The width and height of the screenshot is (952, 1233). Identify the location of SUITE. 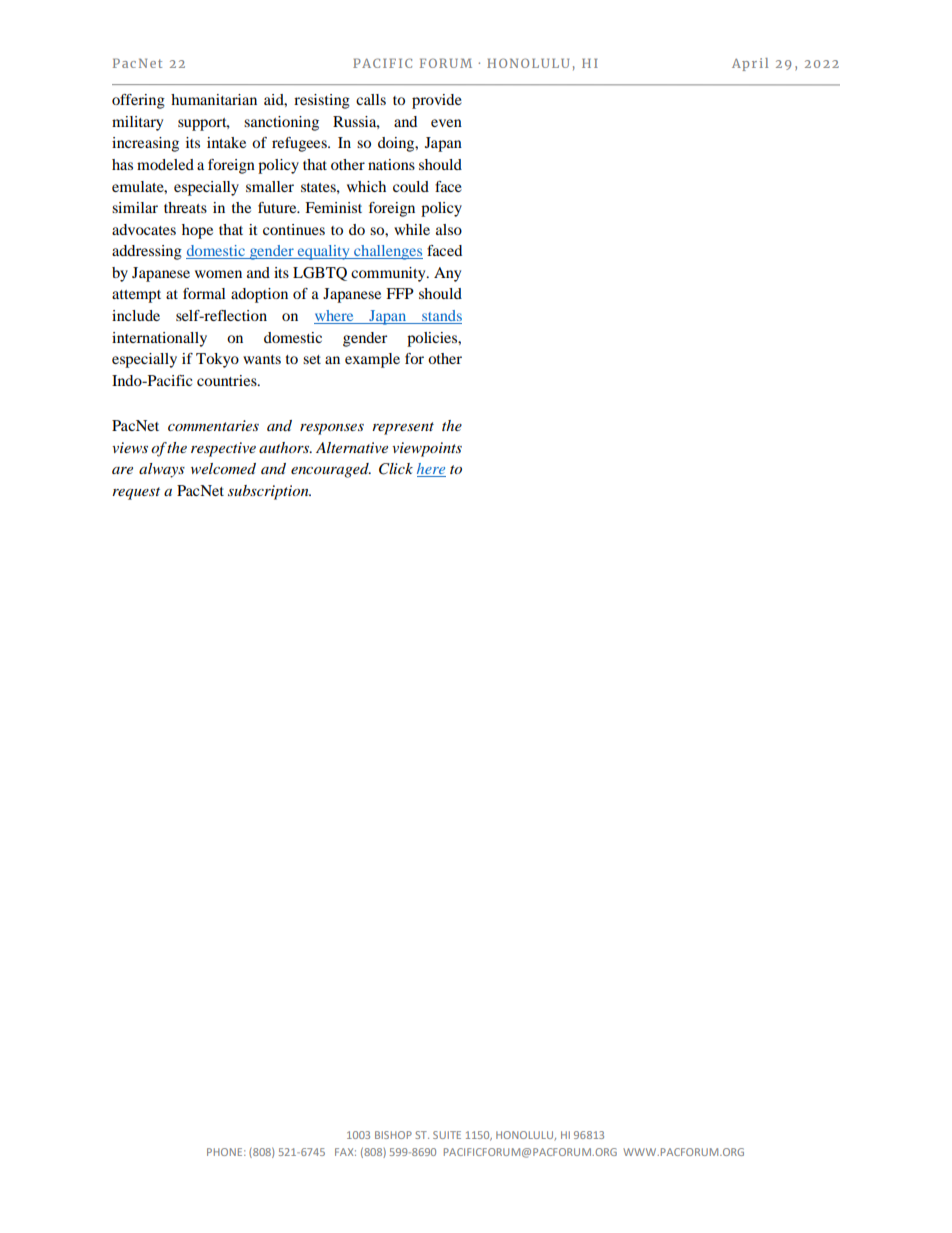
(447, 1135).
